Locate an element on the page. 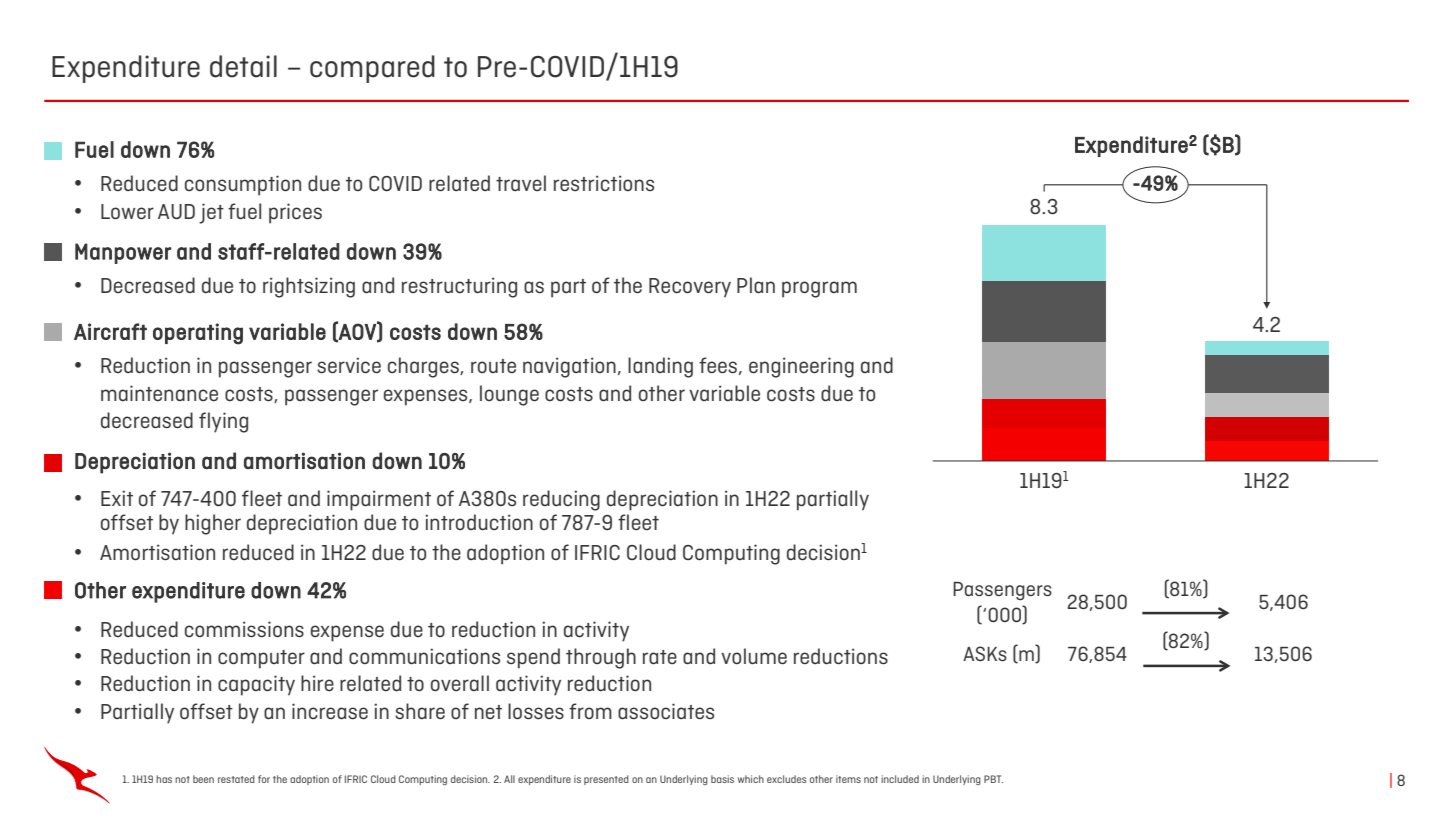  compared is located at coordinates (372, 69).
